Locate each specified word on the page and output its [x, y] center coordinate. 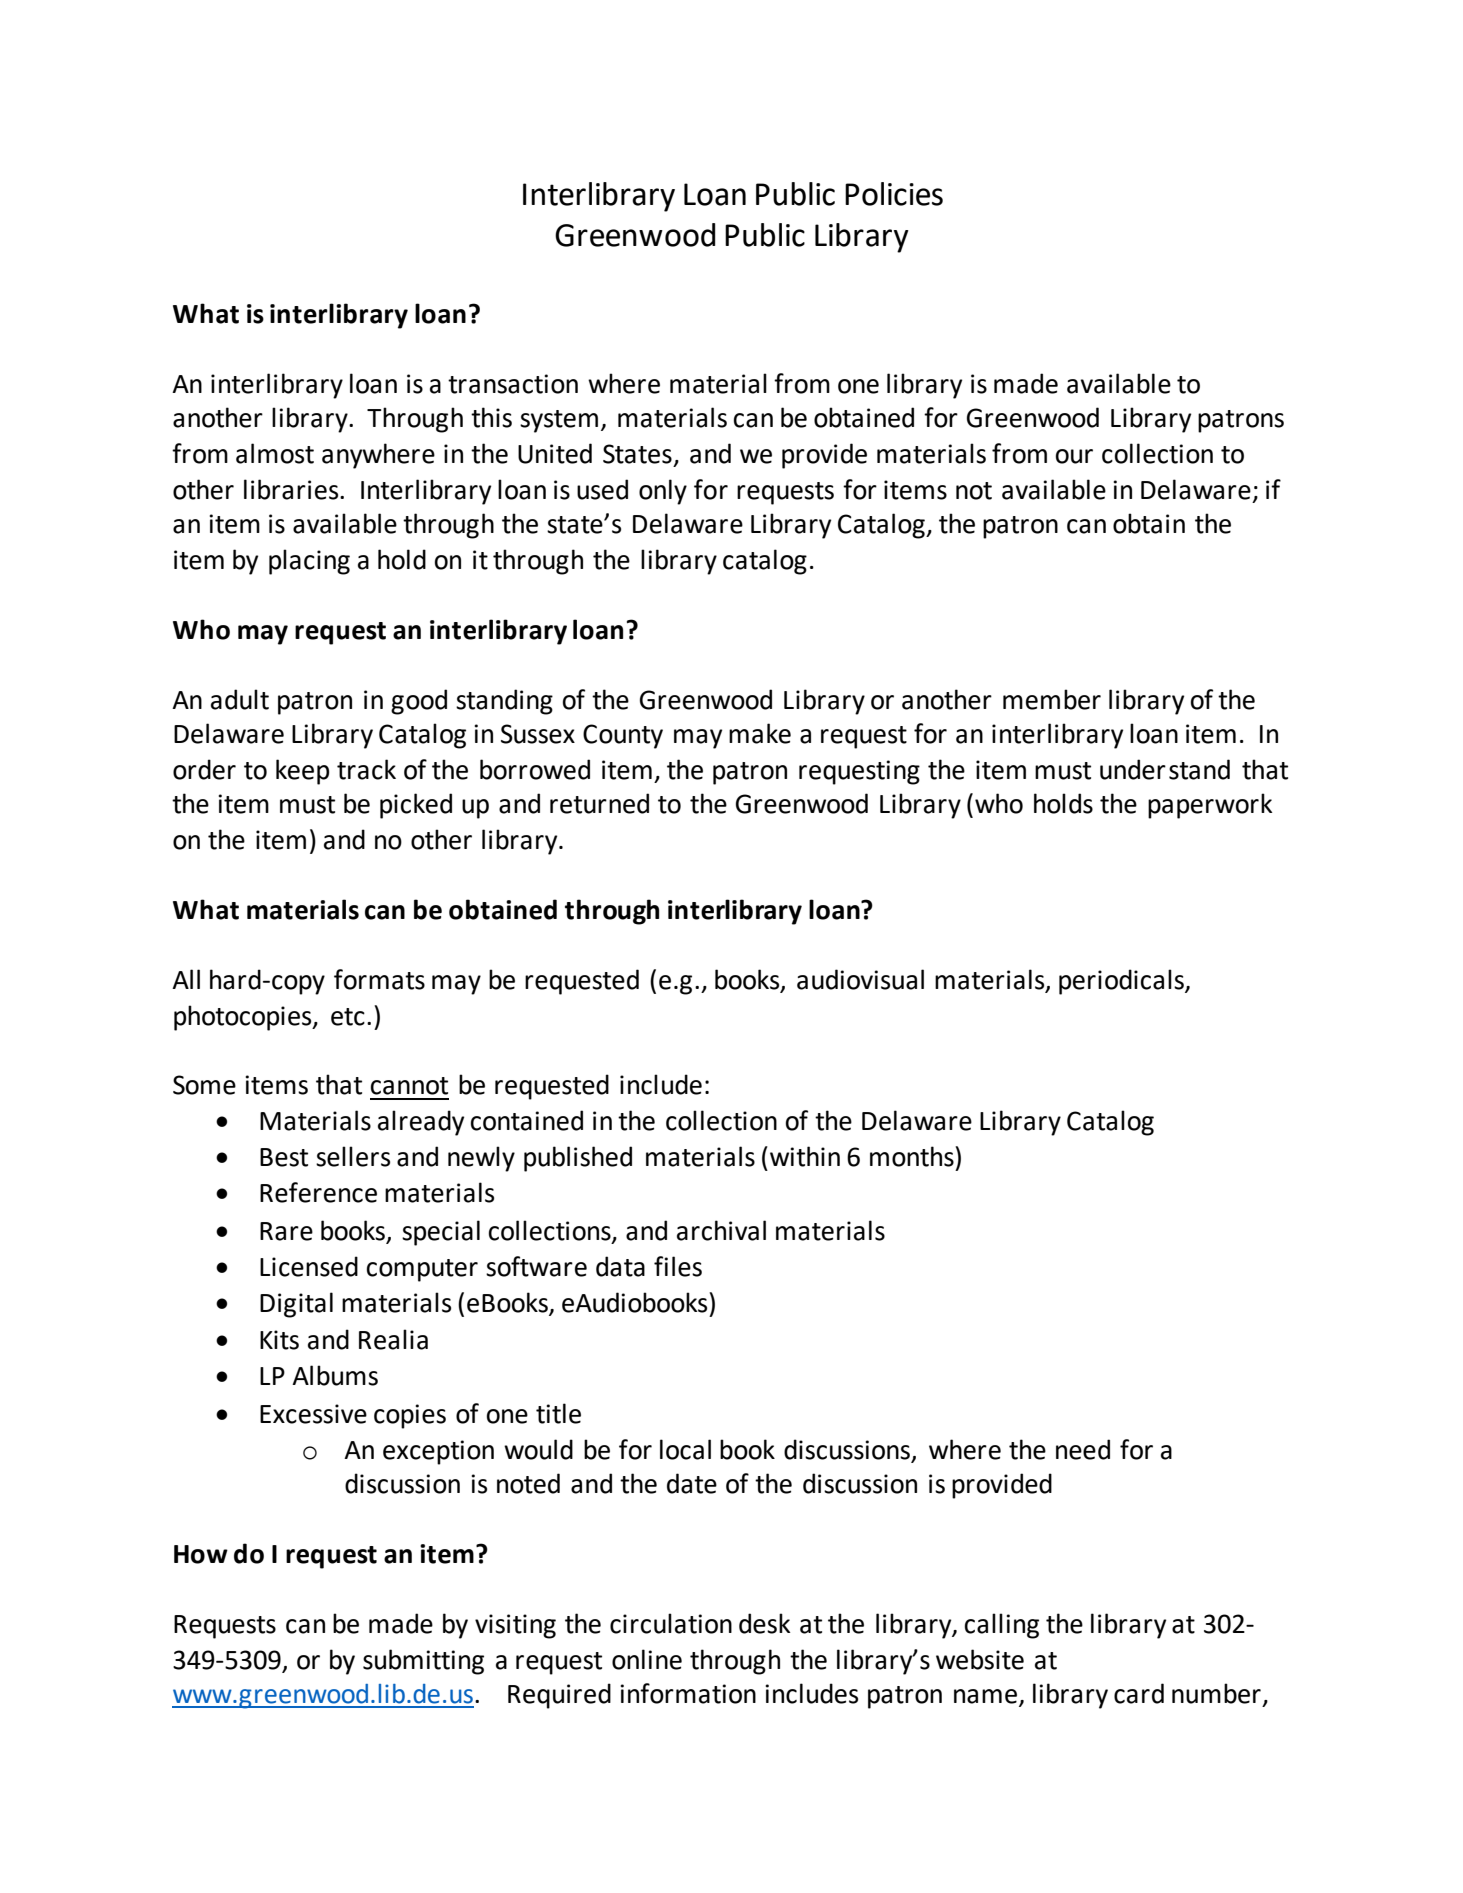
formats [379, 979]
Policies [894, 194]
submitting [423, 1662]
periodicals [1122, 982]
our [1074, 456]
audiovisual [860, 979]
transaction [513, 384]
